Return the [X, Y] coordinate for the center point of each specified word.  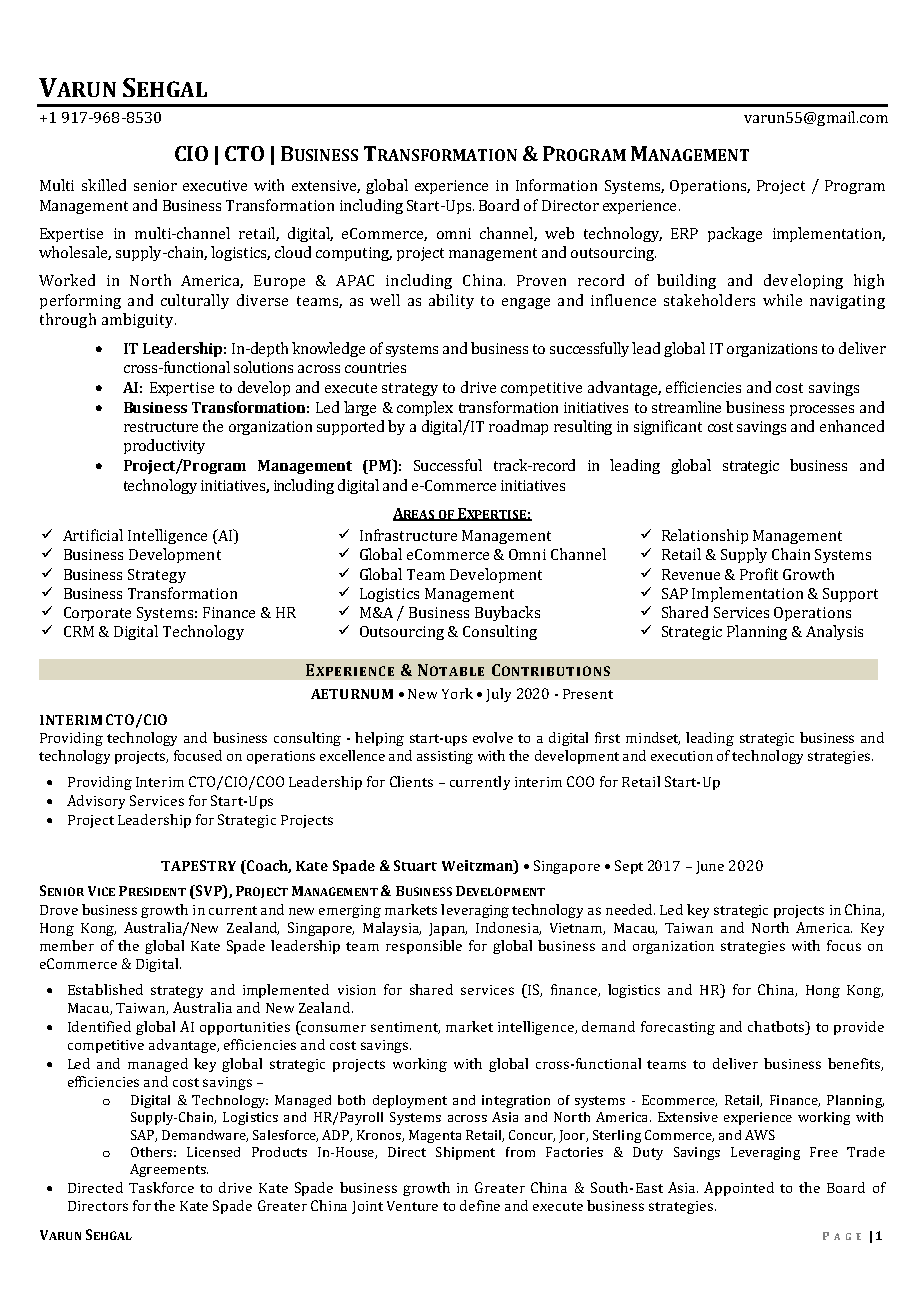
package [735, 234]
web [559, 233]
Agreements [169, 1170]
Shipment [465, 1153]
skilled [104, 185]
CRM [79, 631]
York [457, 693]
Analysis [834, 632]
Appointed [739, 1189]
